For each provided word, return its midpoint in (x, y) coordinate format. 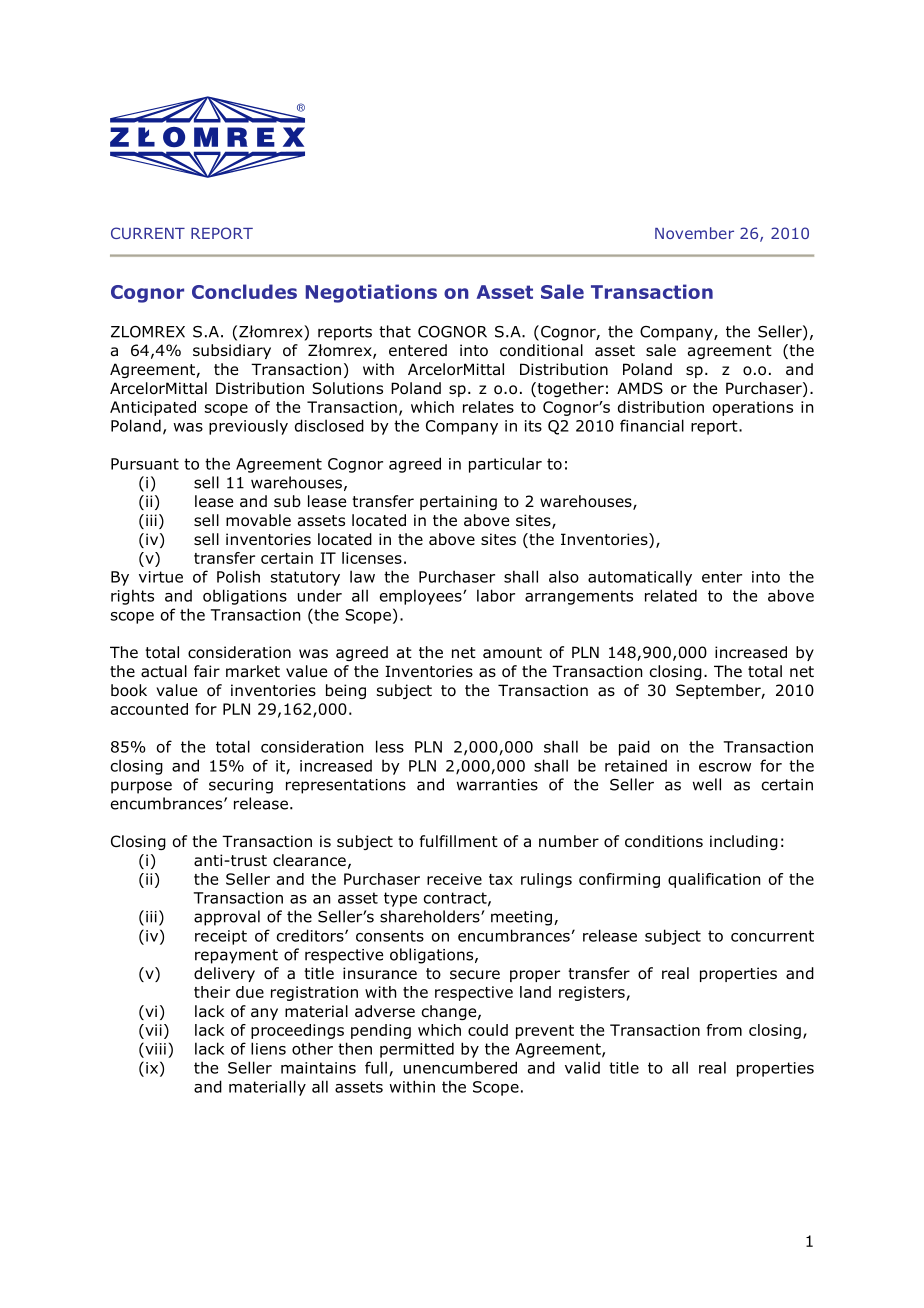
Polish (238, 576)
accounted (149, 709)
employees (422, 597)
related (671, 595)
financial (652, 425)
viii (154, 1048)
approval (227, 918)
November (694, 233)
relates (488, 407)
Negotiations (371, 293)
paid (634, 748)
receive (454, 879)
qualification (714, 880)
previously (248, 427)
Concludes (244, 291)
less (390, 746)
